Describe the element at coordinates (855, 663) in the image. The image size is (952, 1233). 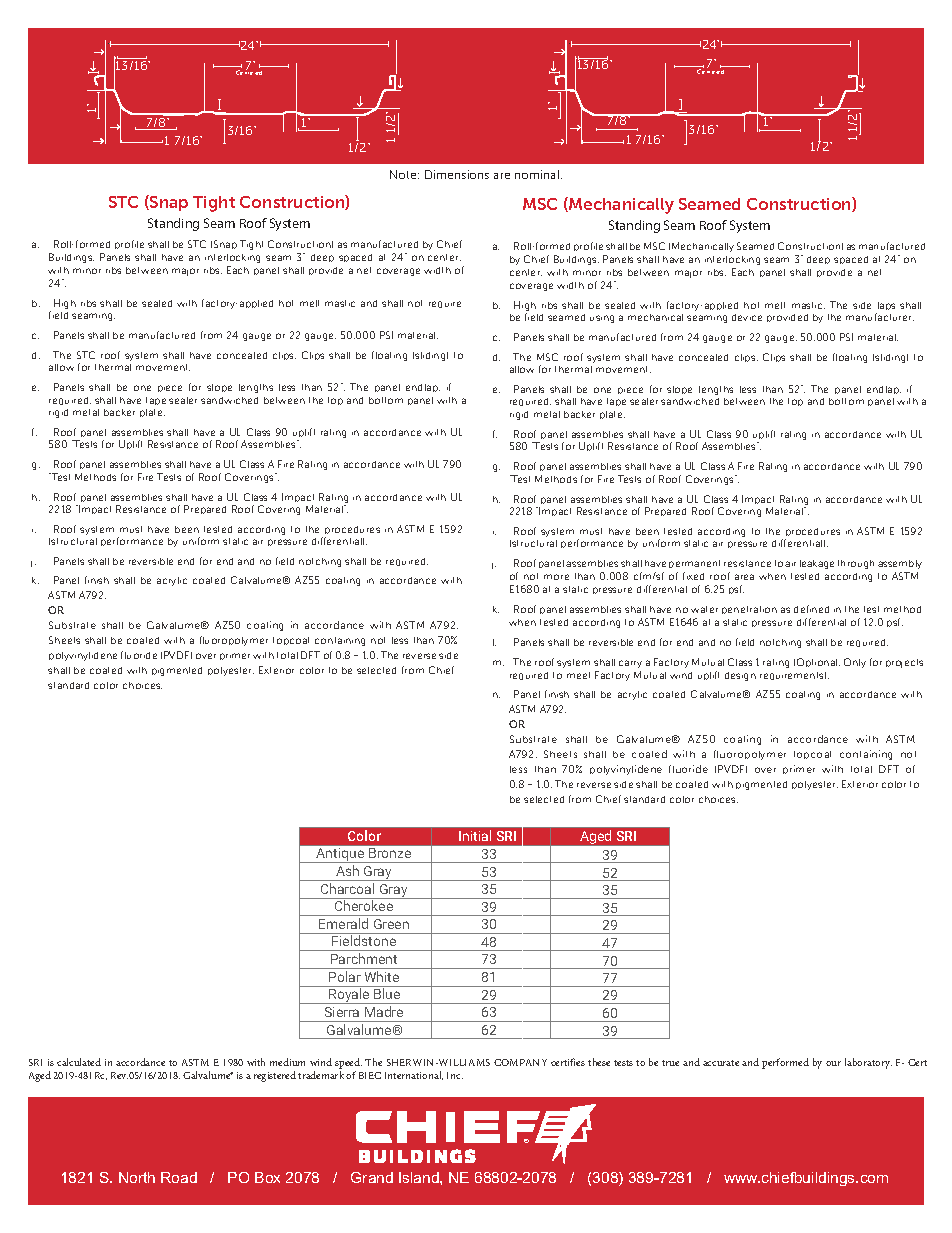
I see `Only` at that location.
